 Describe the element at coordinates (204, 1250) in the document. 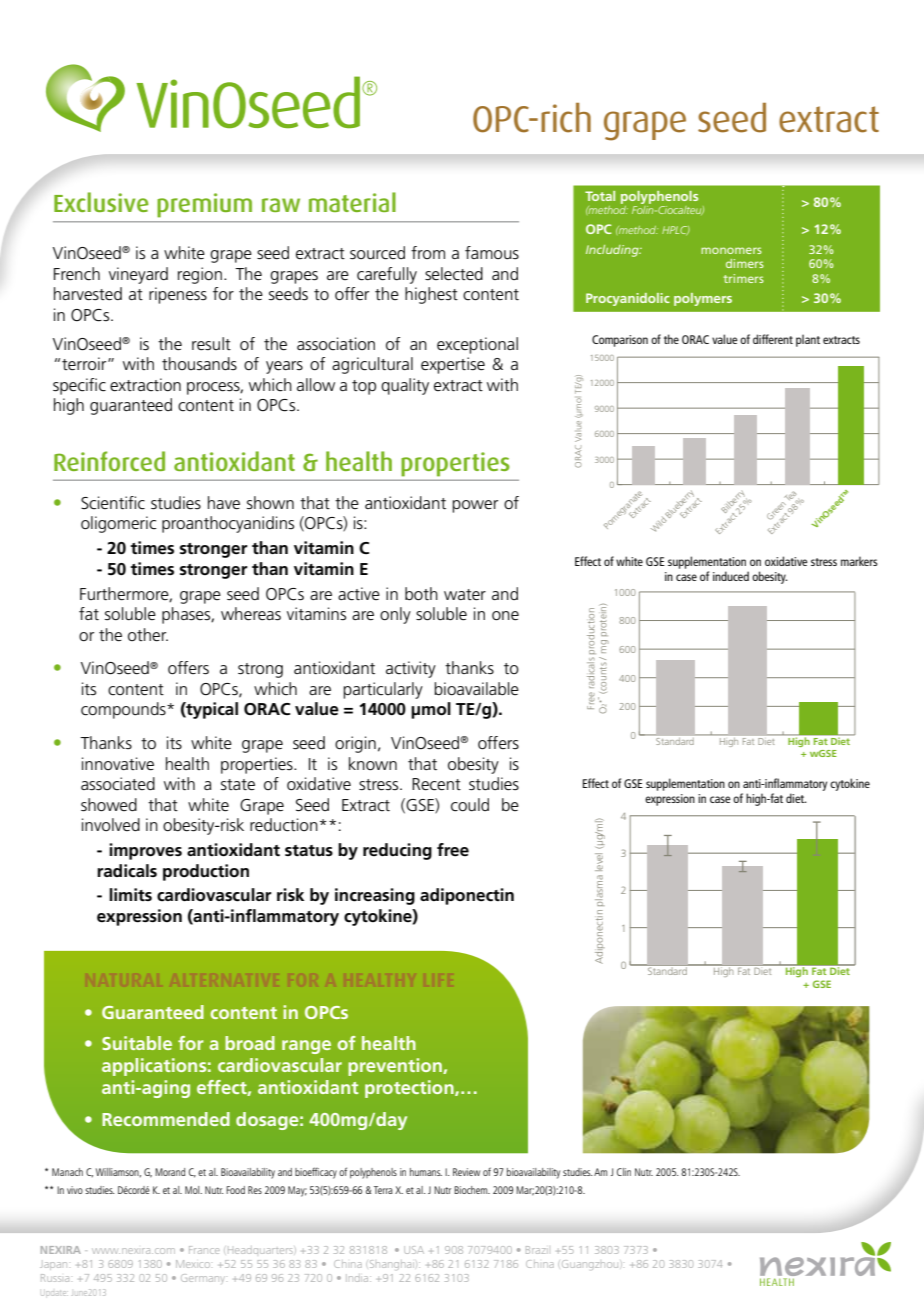

I see `France` at that location.
